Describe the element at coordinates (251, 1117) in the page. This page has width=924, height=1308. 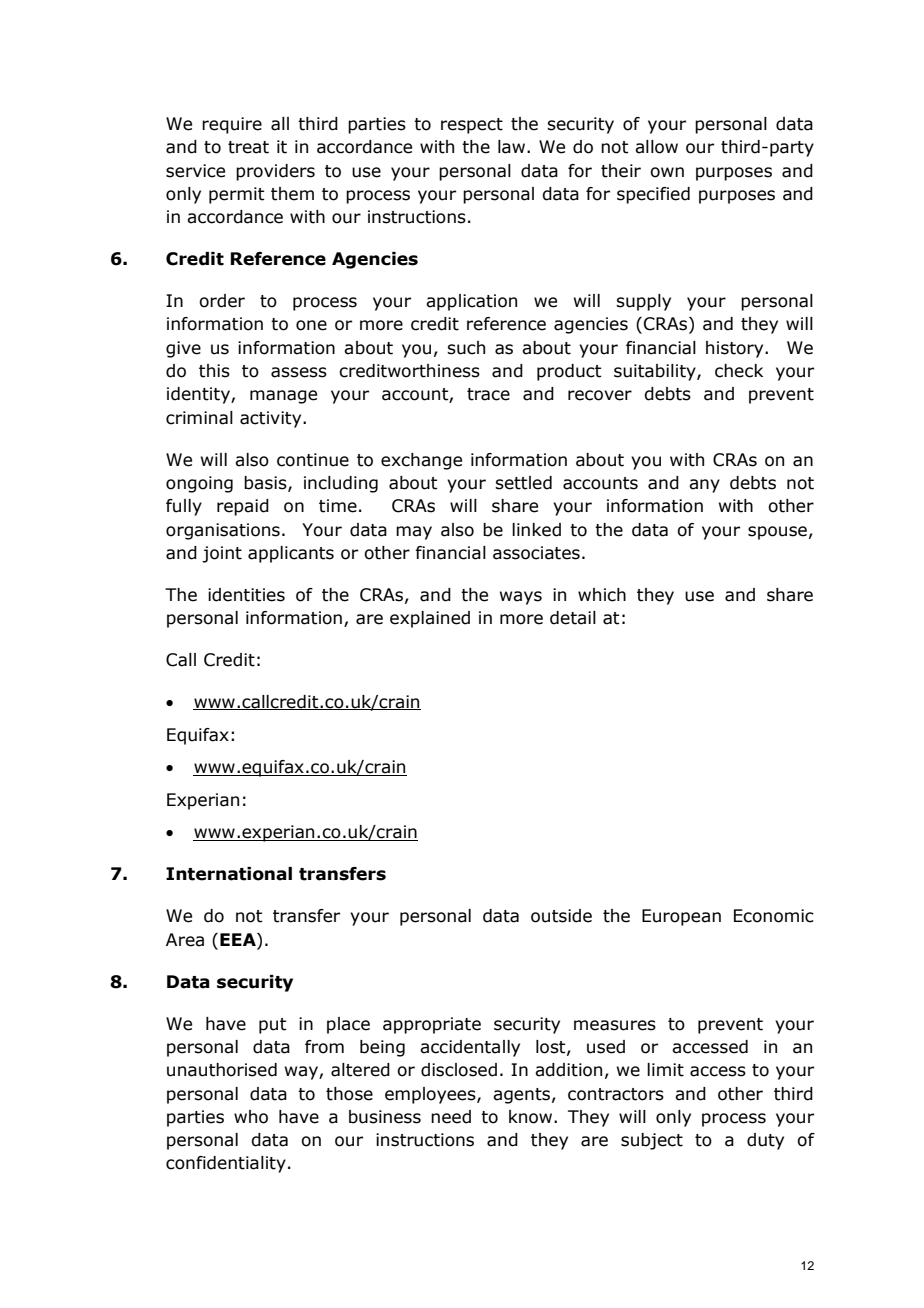
I see `who` at that location.
